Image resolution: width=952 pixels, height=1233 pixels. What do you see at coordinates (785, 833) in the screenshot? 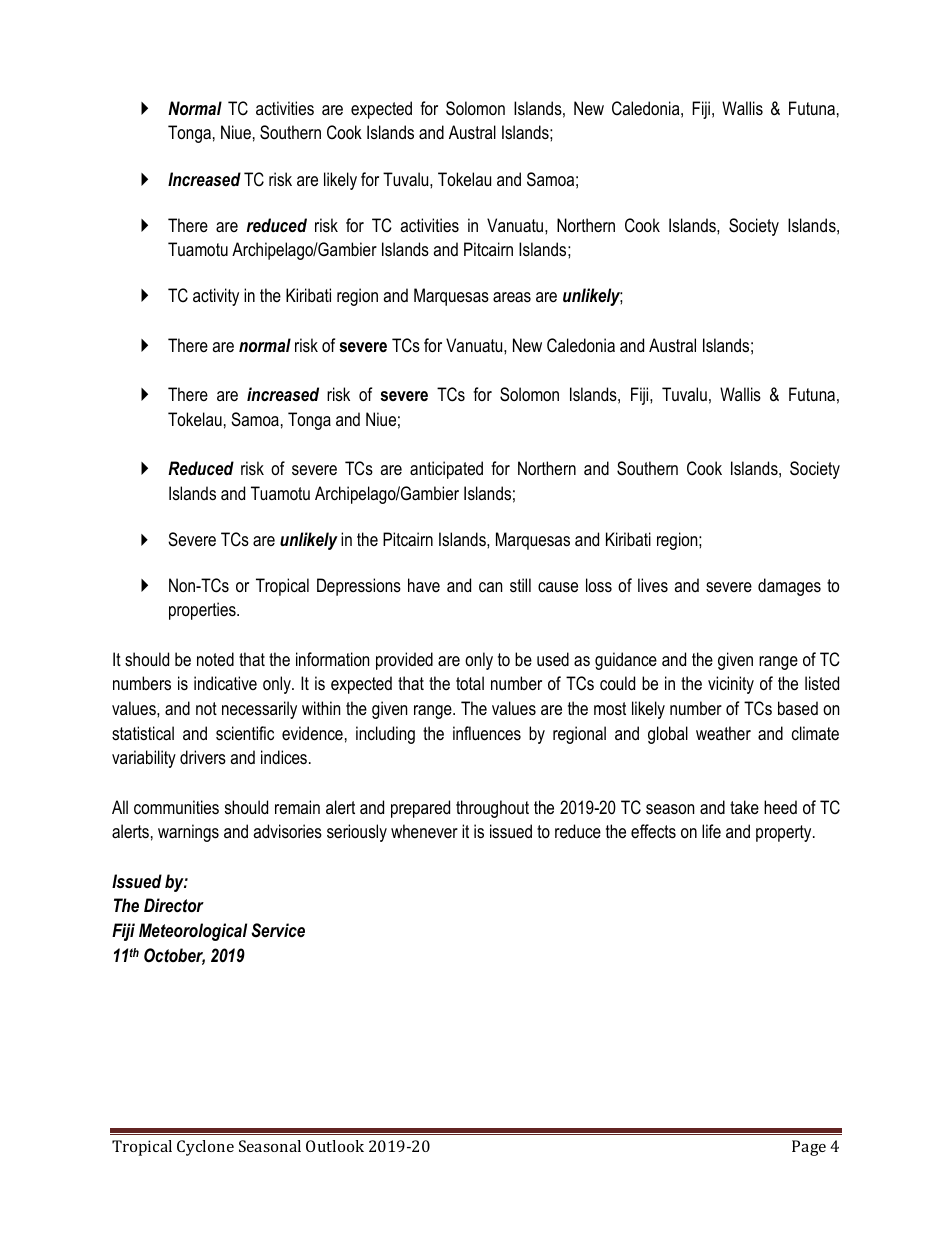
I see `property` at bounding box center [785, 833].
